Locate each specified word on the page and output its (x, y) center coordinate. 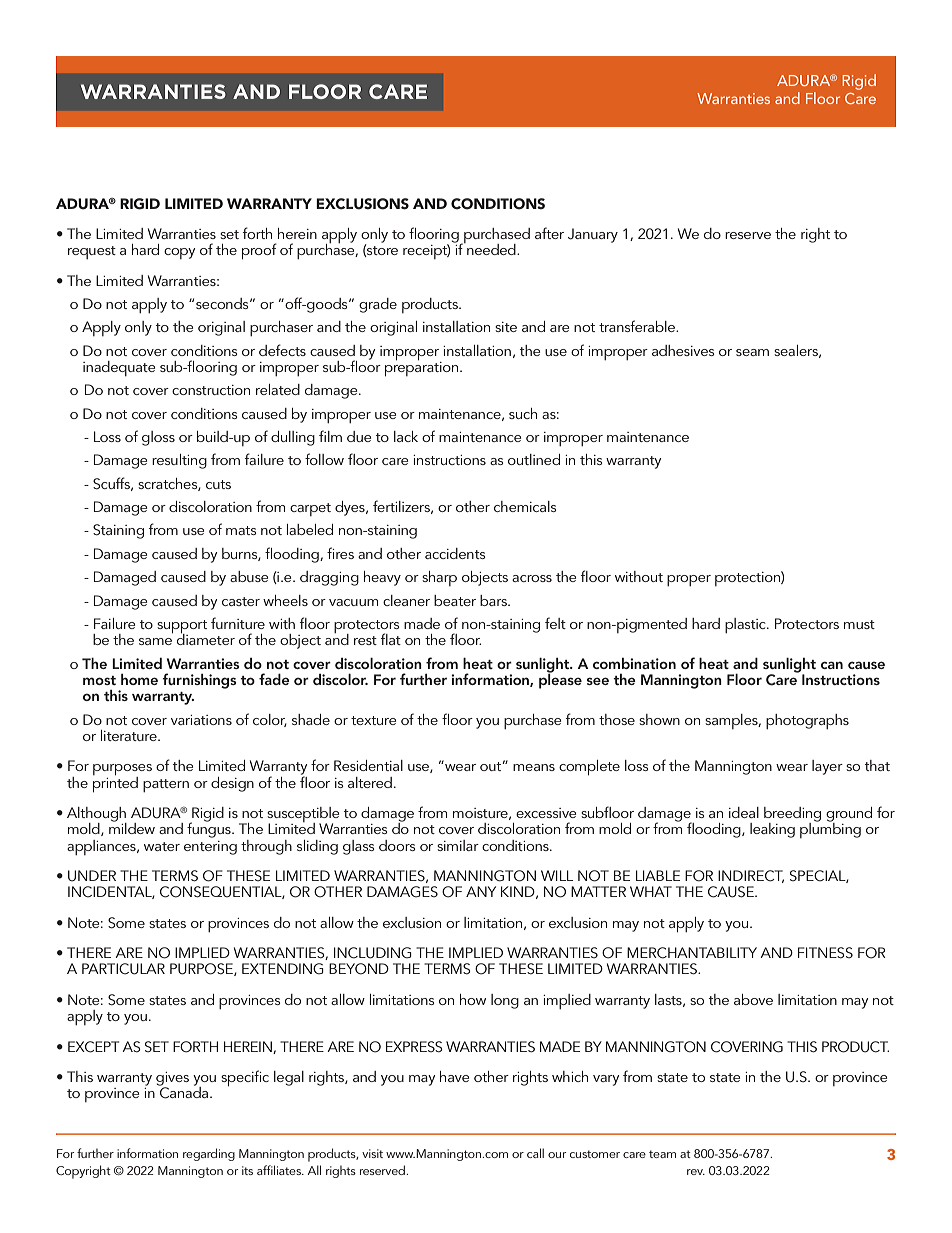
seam (752, 352)
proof (259, 251)
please (560, 680)
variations (201, 720)
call (535, 1153)
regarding (209, 1154)
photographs (807, 721)
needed (491, 248)
